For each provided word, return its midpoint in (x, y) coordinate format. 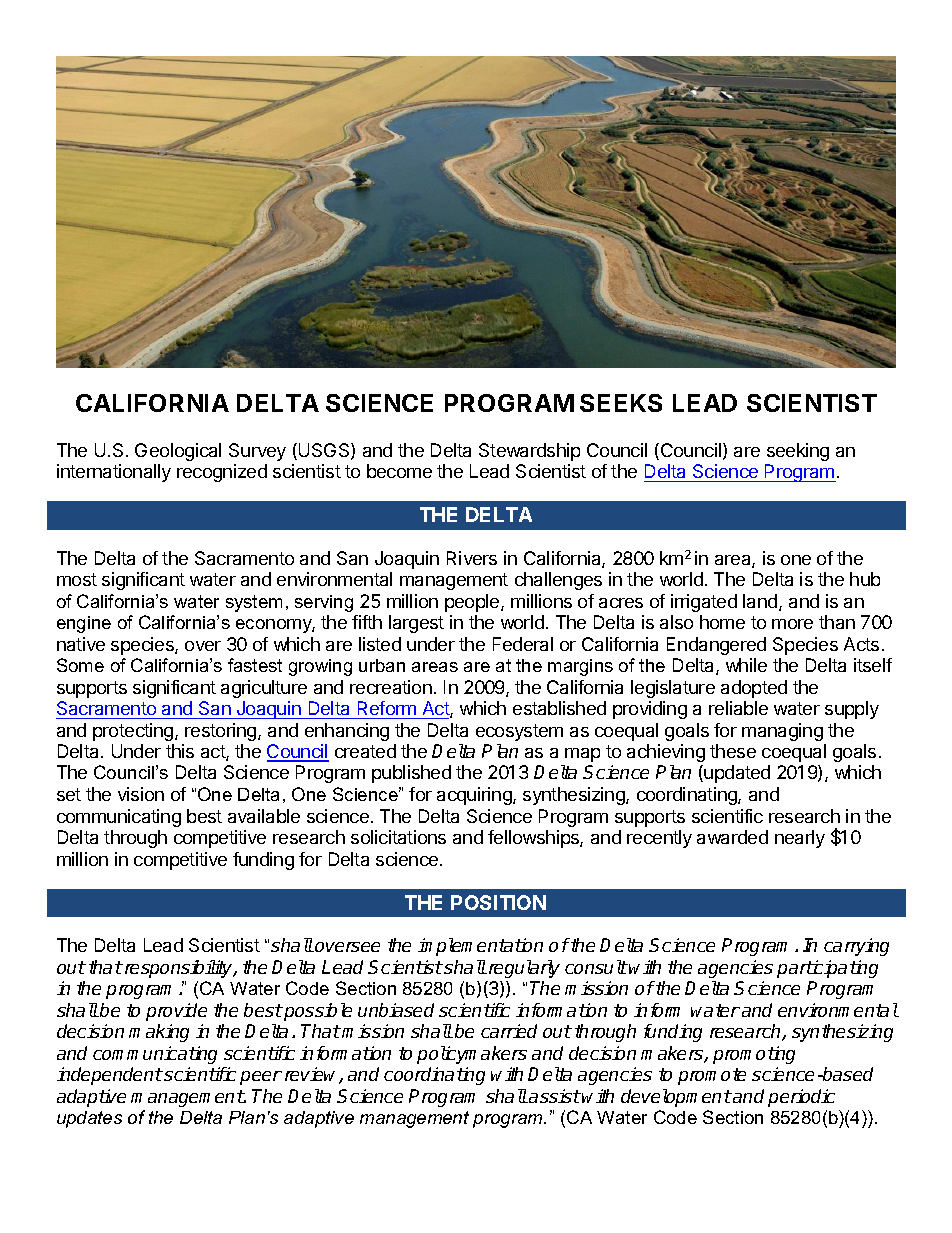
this (180, 751)
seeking (798, 452)
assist (554, 1096)
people (473, 603)
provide (176, 1012)
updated (737, 774)
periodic (801, 1098)
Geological (178, 452)
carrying (856, 947)
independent (110, 1076)
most (77, 579)
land (760, 601)
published (411, 774)
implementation (480, 947)
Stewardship (529, 452)
